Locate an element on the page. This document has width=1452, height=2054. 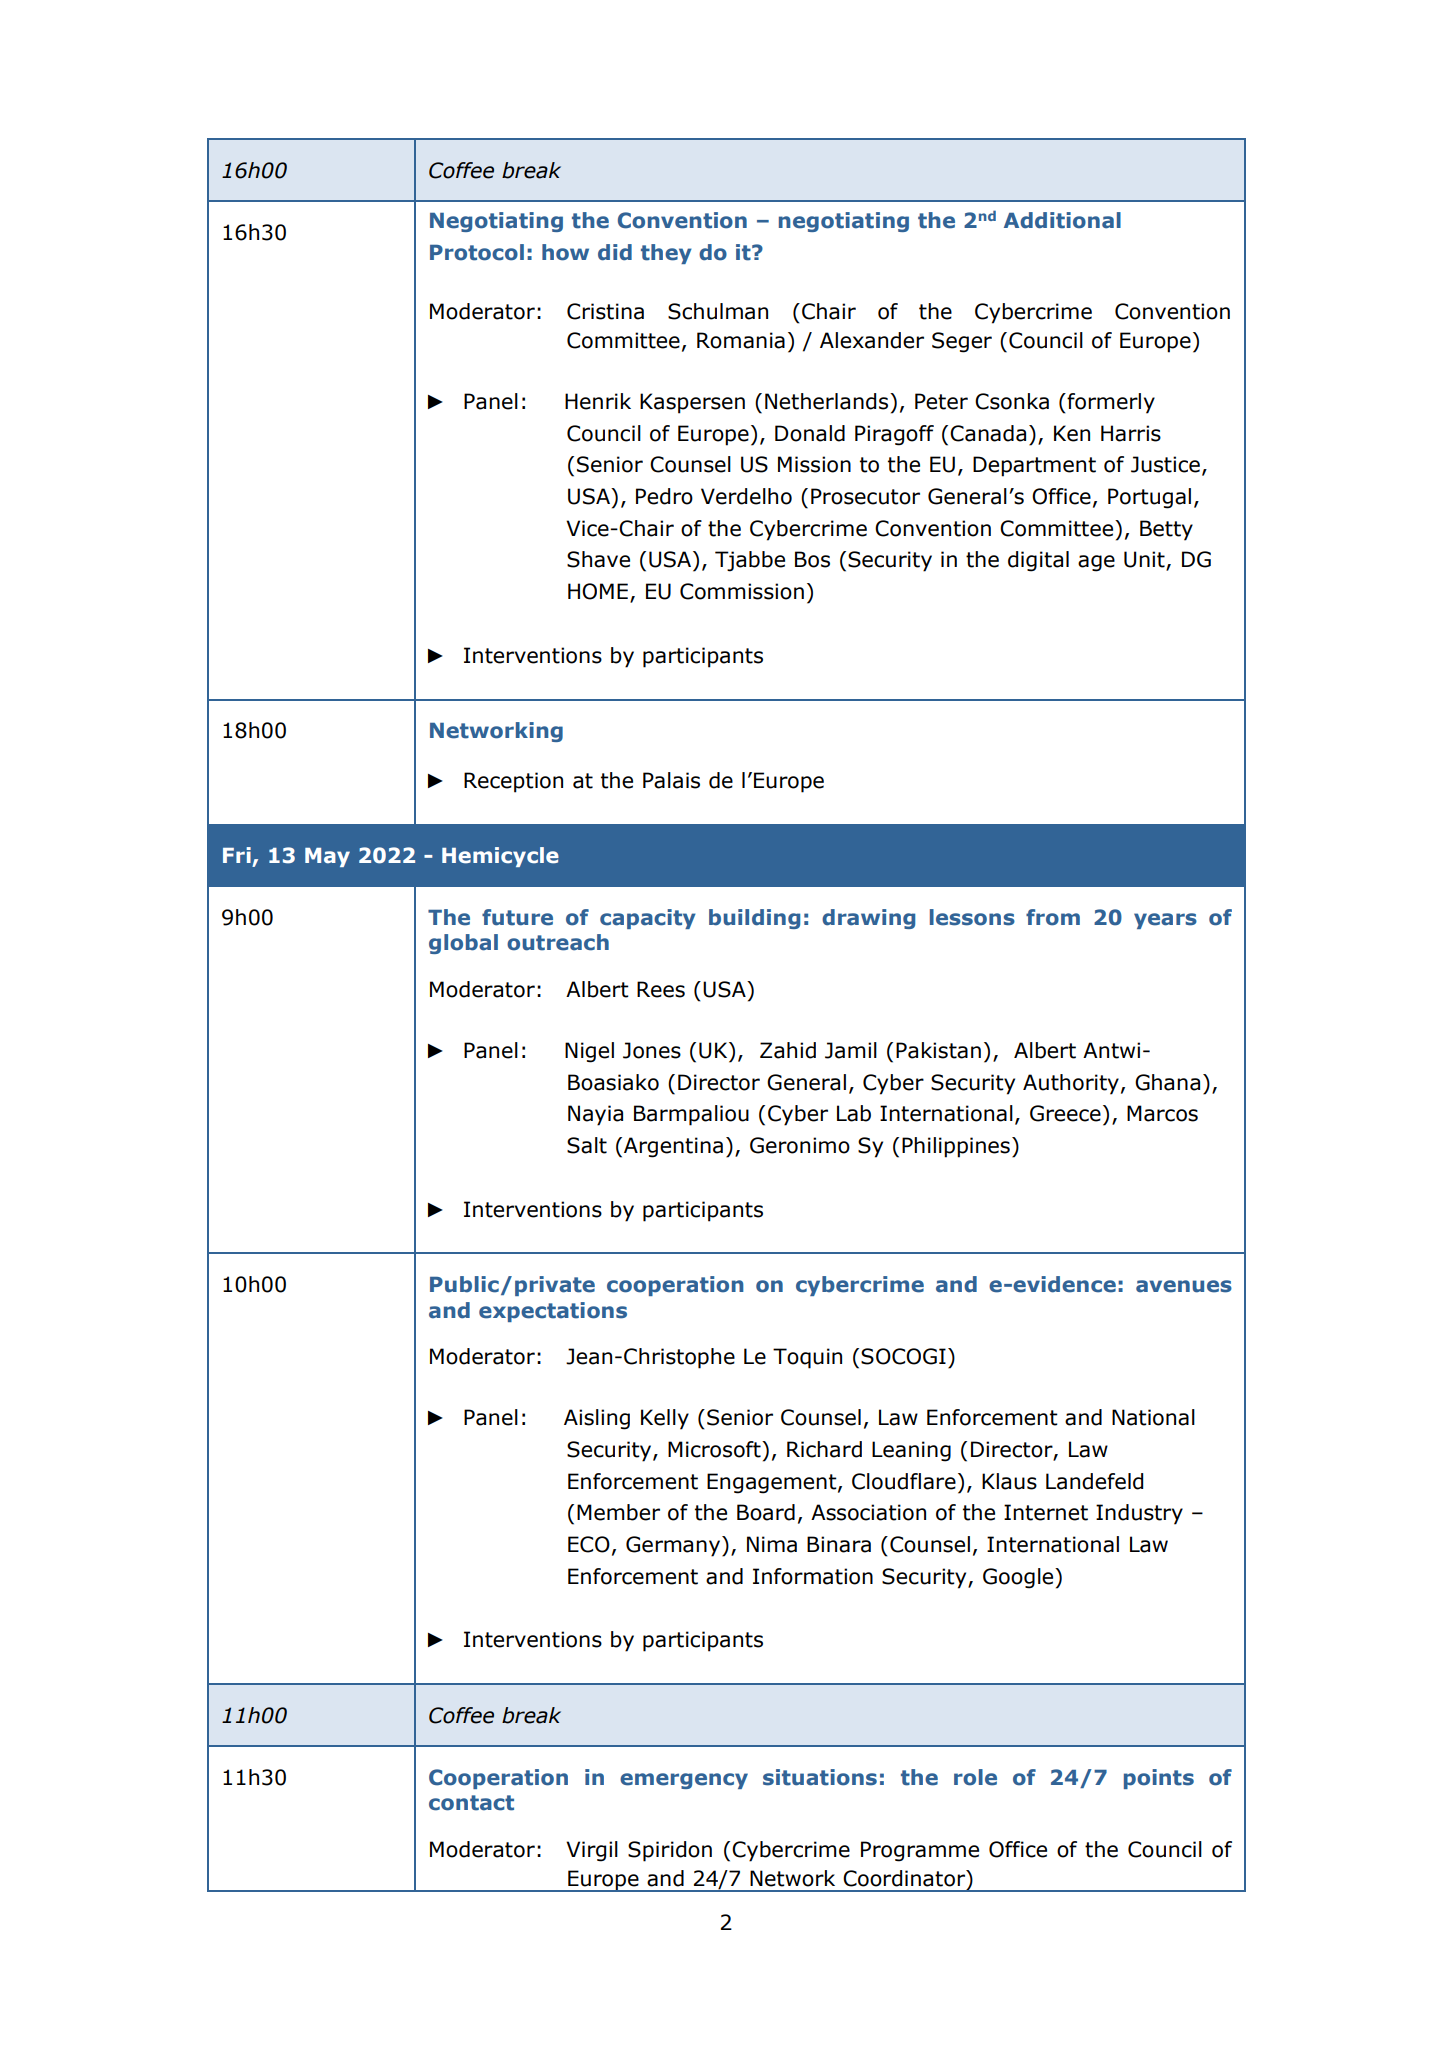
points is located at coordinates (1159, 1779).
